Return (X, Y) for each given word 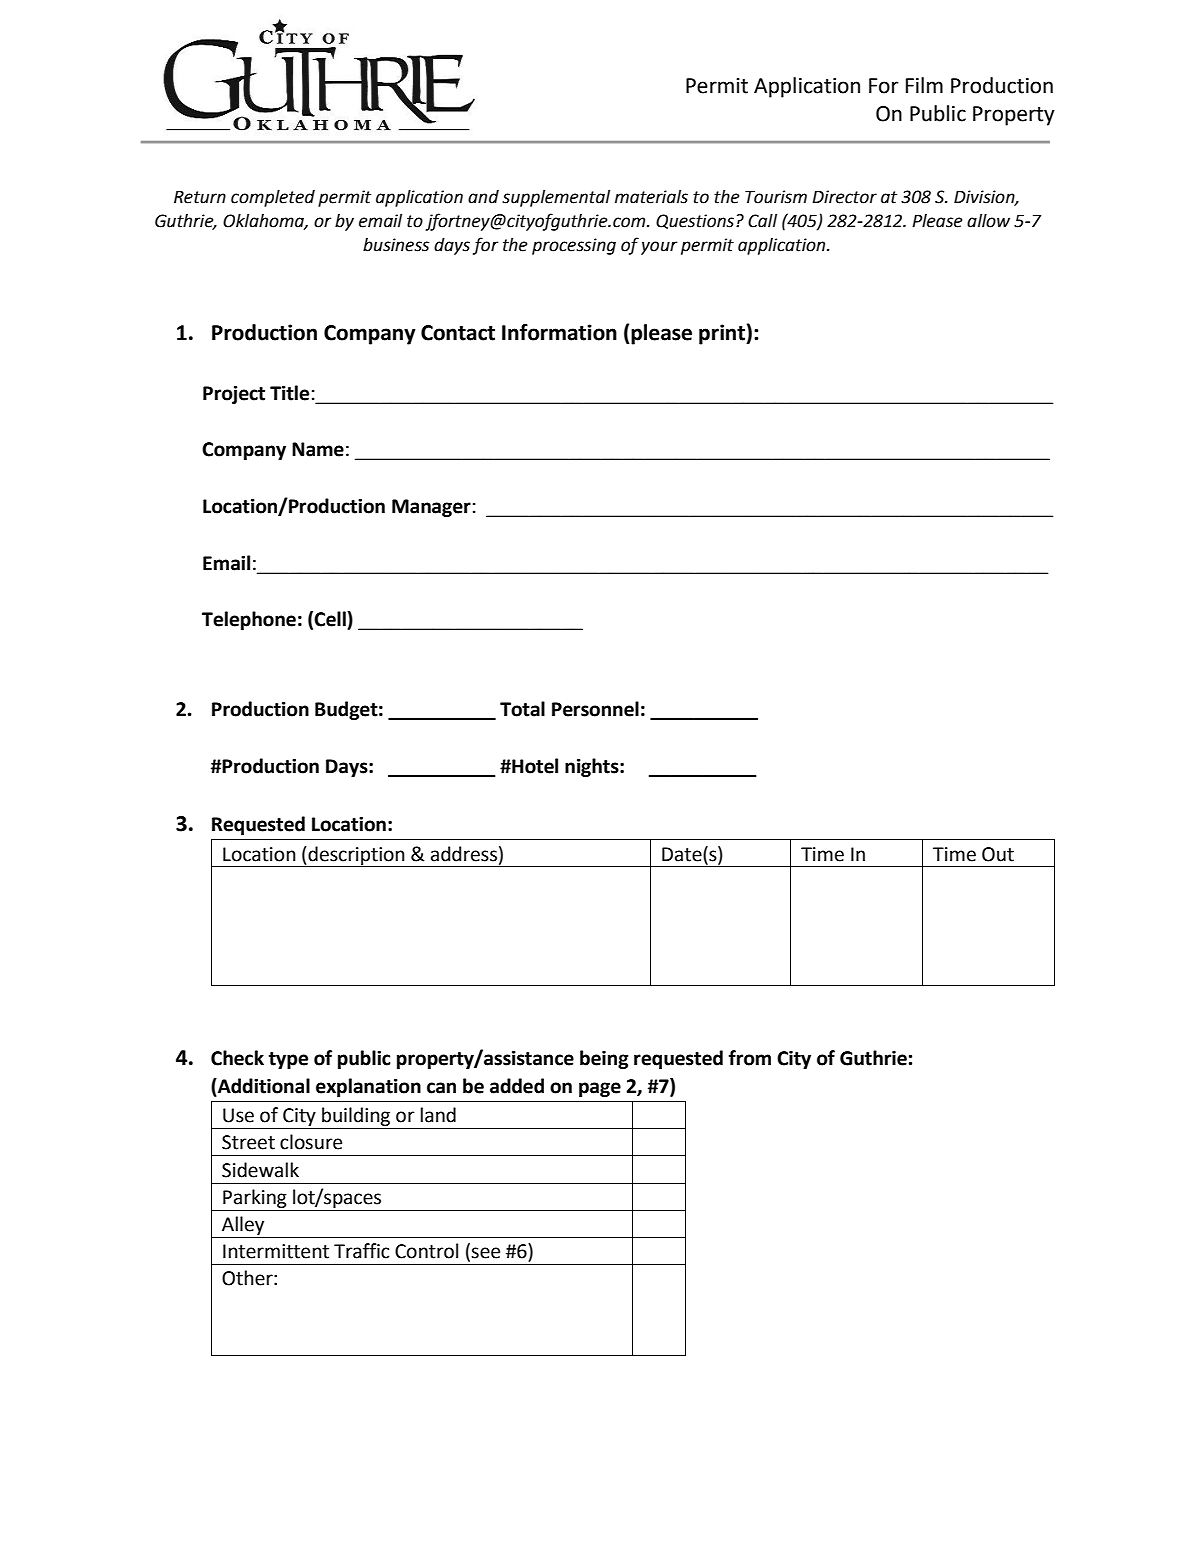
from (750, 1058)
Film (924, 85)
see (485, 1253)
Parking (255, 1198)
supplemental (556, 198)
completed (273, 198)
